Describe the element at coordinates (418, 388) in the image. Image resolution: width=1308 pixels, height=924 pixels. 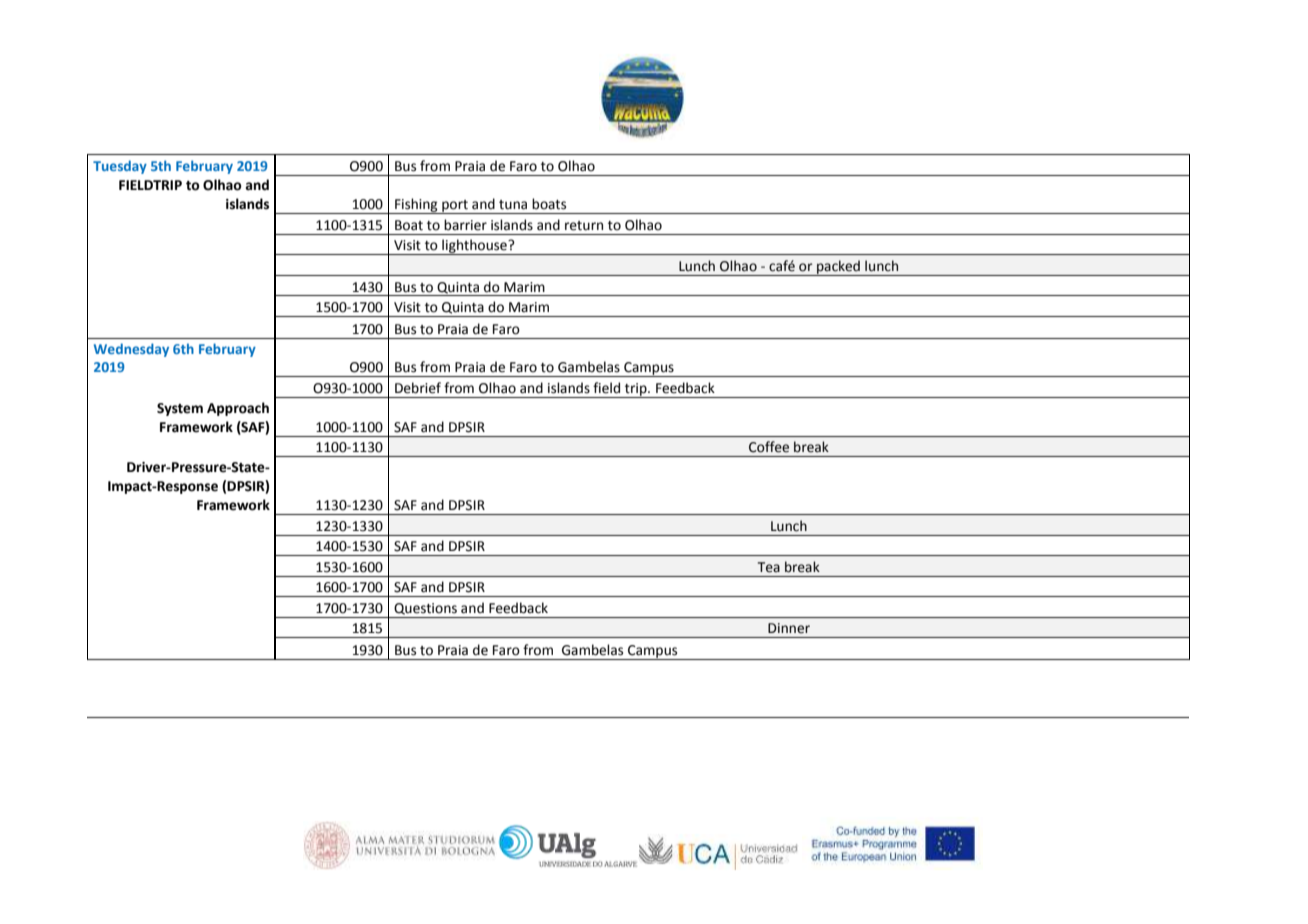
I see `Debrief` at that location.
